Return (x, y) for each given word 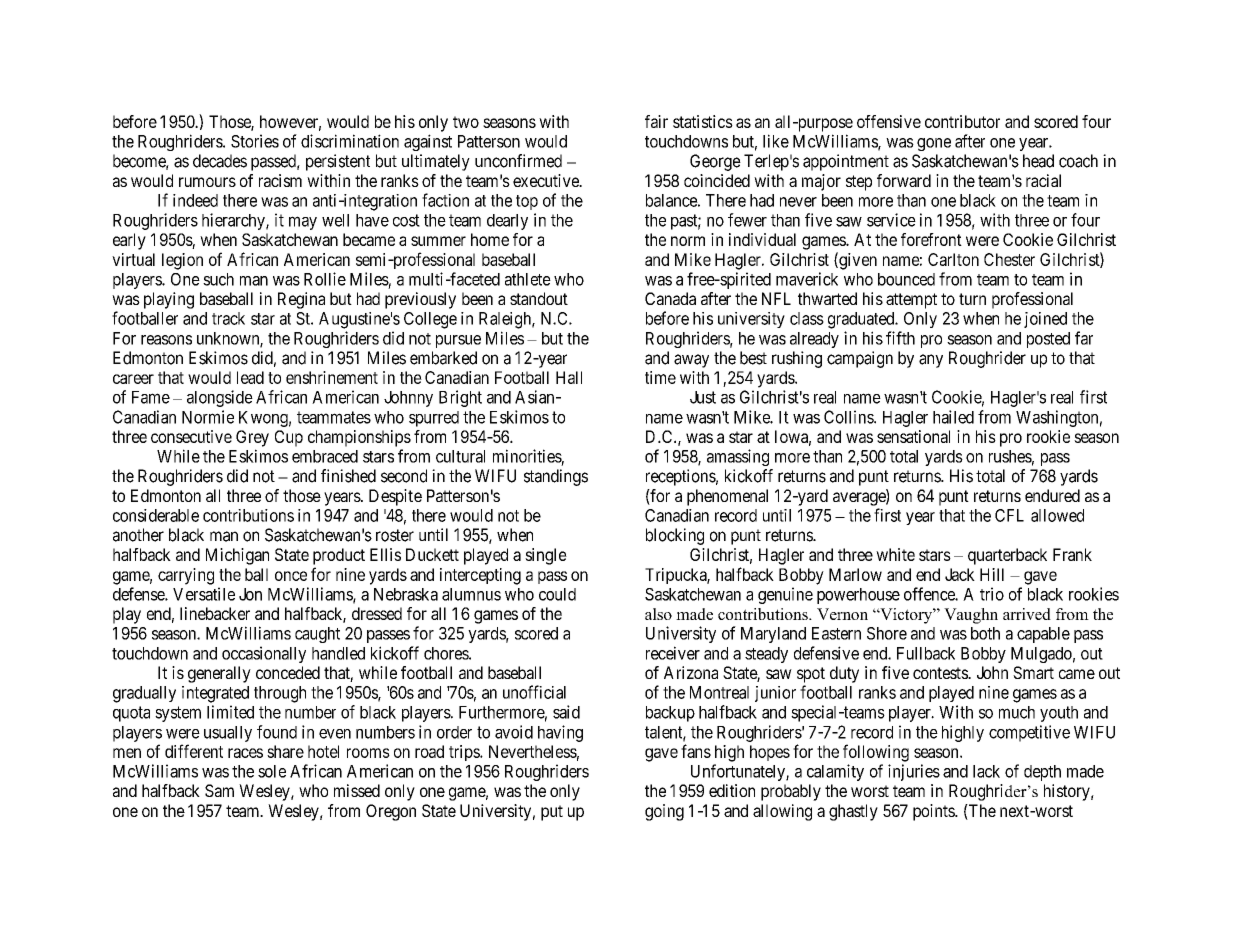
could (557, 594)
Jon (250, 594)
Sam (219, 790)
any (931, 361)
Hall (569, 377)
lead (250, 377)
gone (934, 144)
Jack (960, 574)
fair (656, 121)
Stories (255, 141)
